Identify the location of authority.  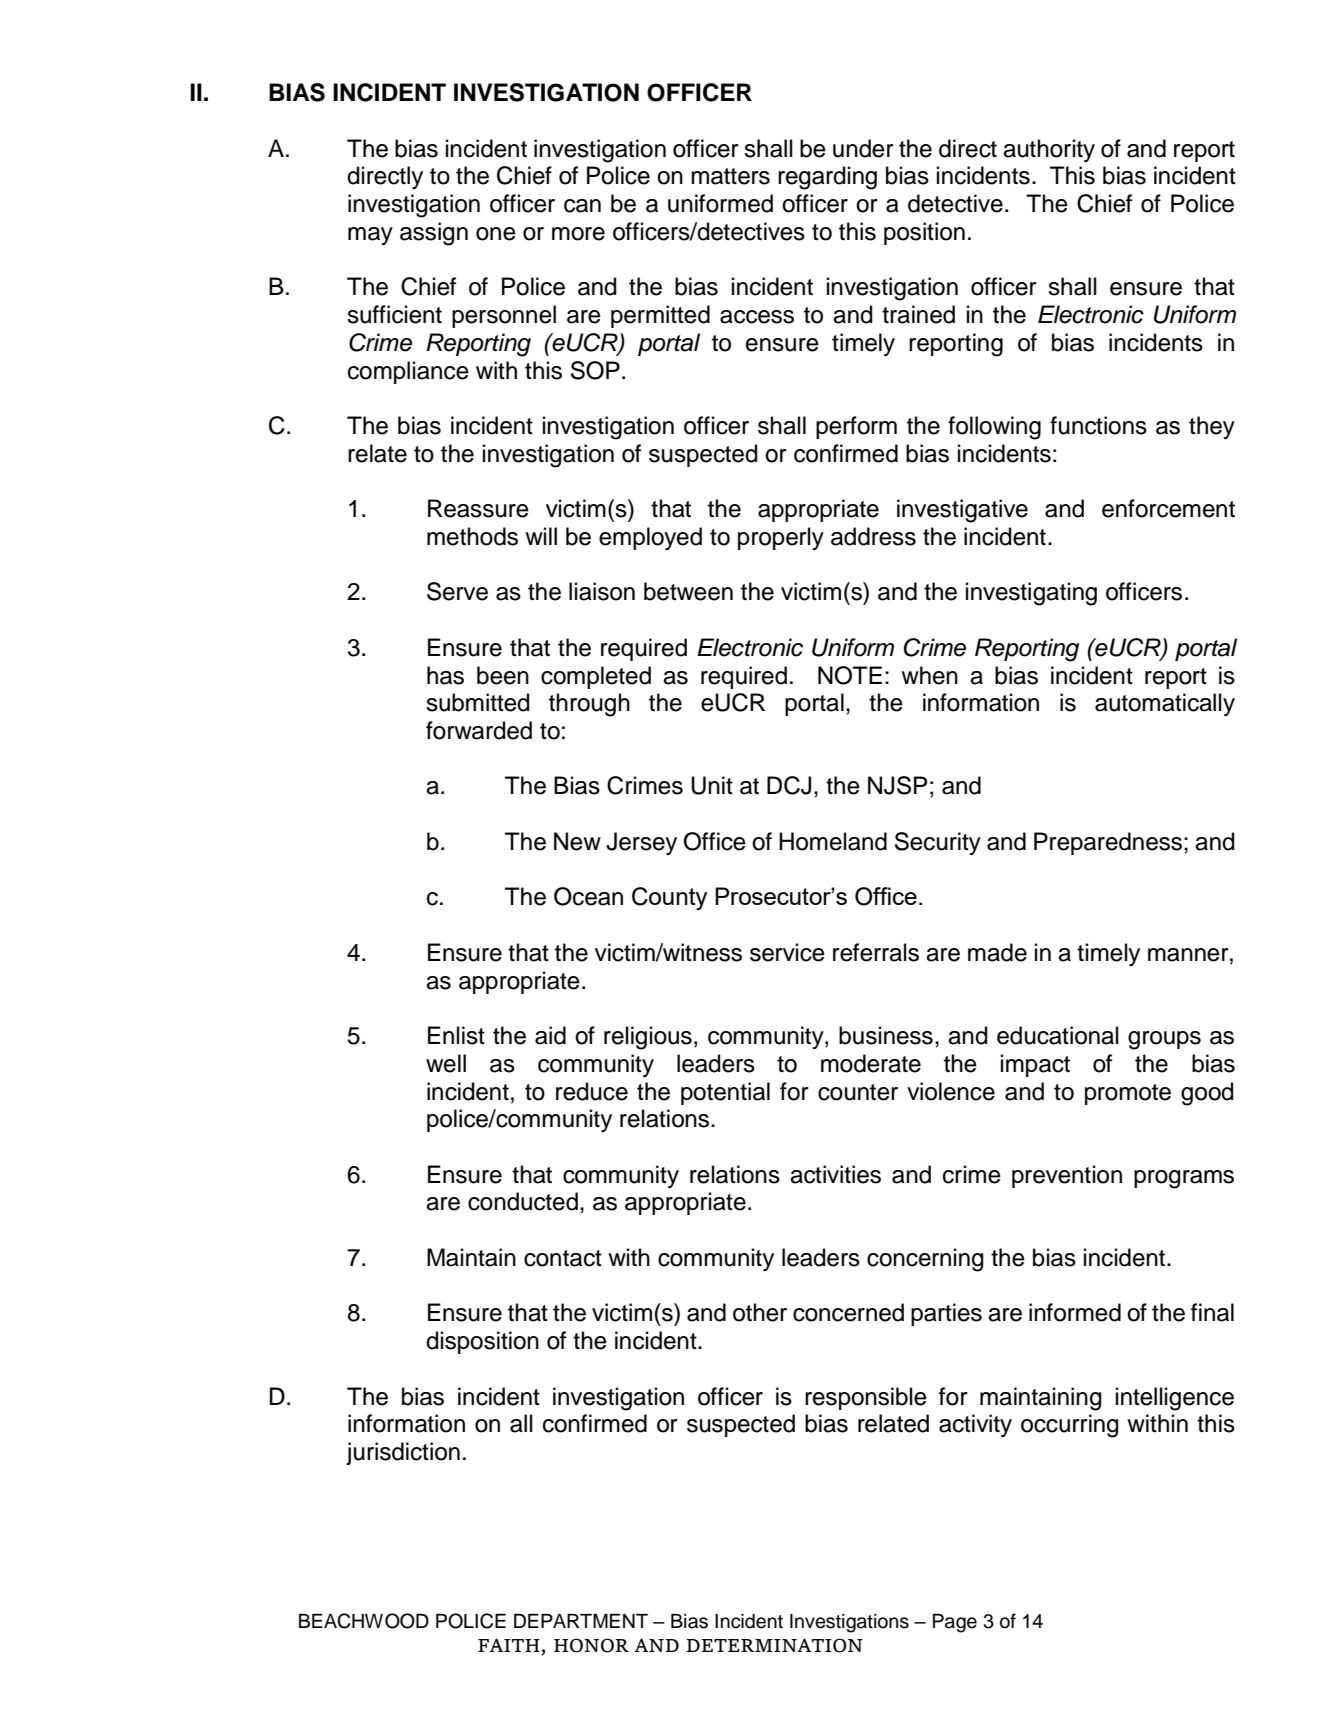
(1049, 150).
